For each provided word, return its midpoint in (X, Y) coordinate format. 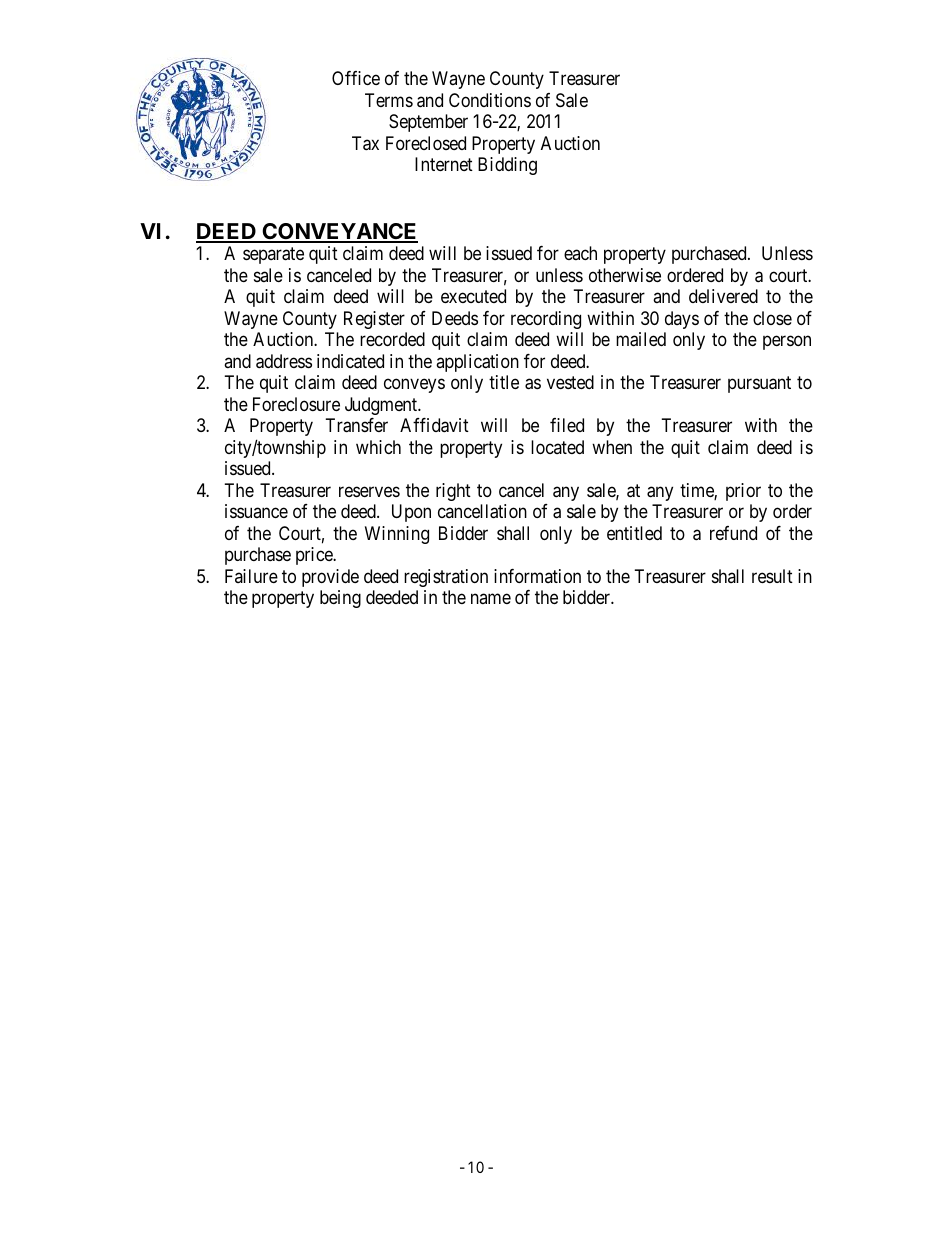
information (537, 576)
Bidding (507, 166)
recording (546, 320)
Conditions (490, 100)
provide (330, 578)
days (682, 320)
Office (356, 78)
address (284, 361)
